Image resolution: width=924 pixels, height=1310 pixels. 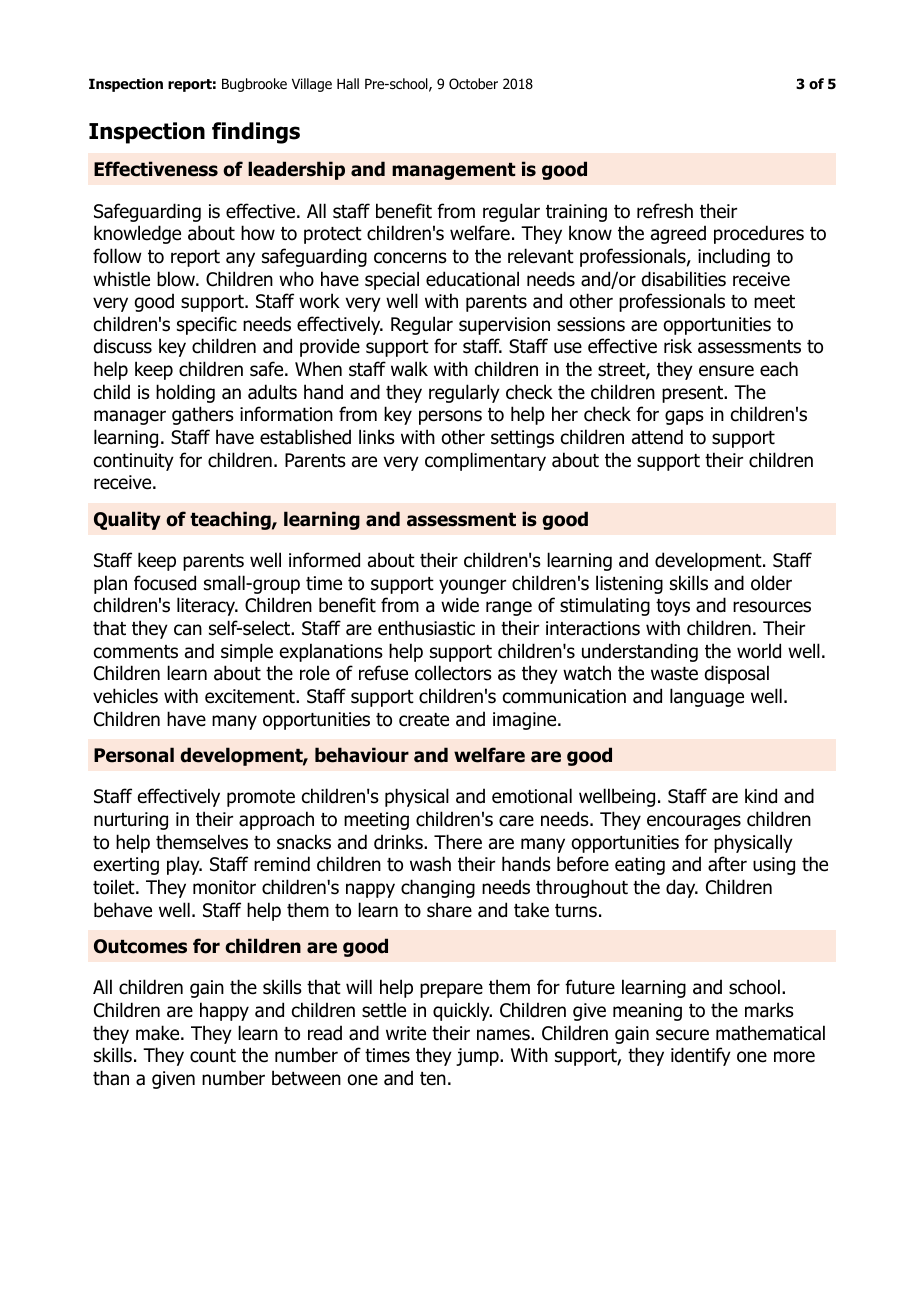 What do you see at coordinates (213, 1056) in the screenshot?
I see `count` at bounding box center [213, 1056].
